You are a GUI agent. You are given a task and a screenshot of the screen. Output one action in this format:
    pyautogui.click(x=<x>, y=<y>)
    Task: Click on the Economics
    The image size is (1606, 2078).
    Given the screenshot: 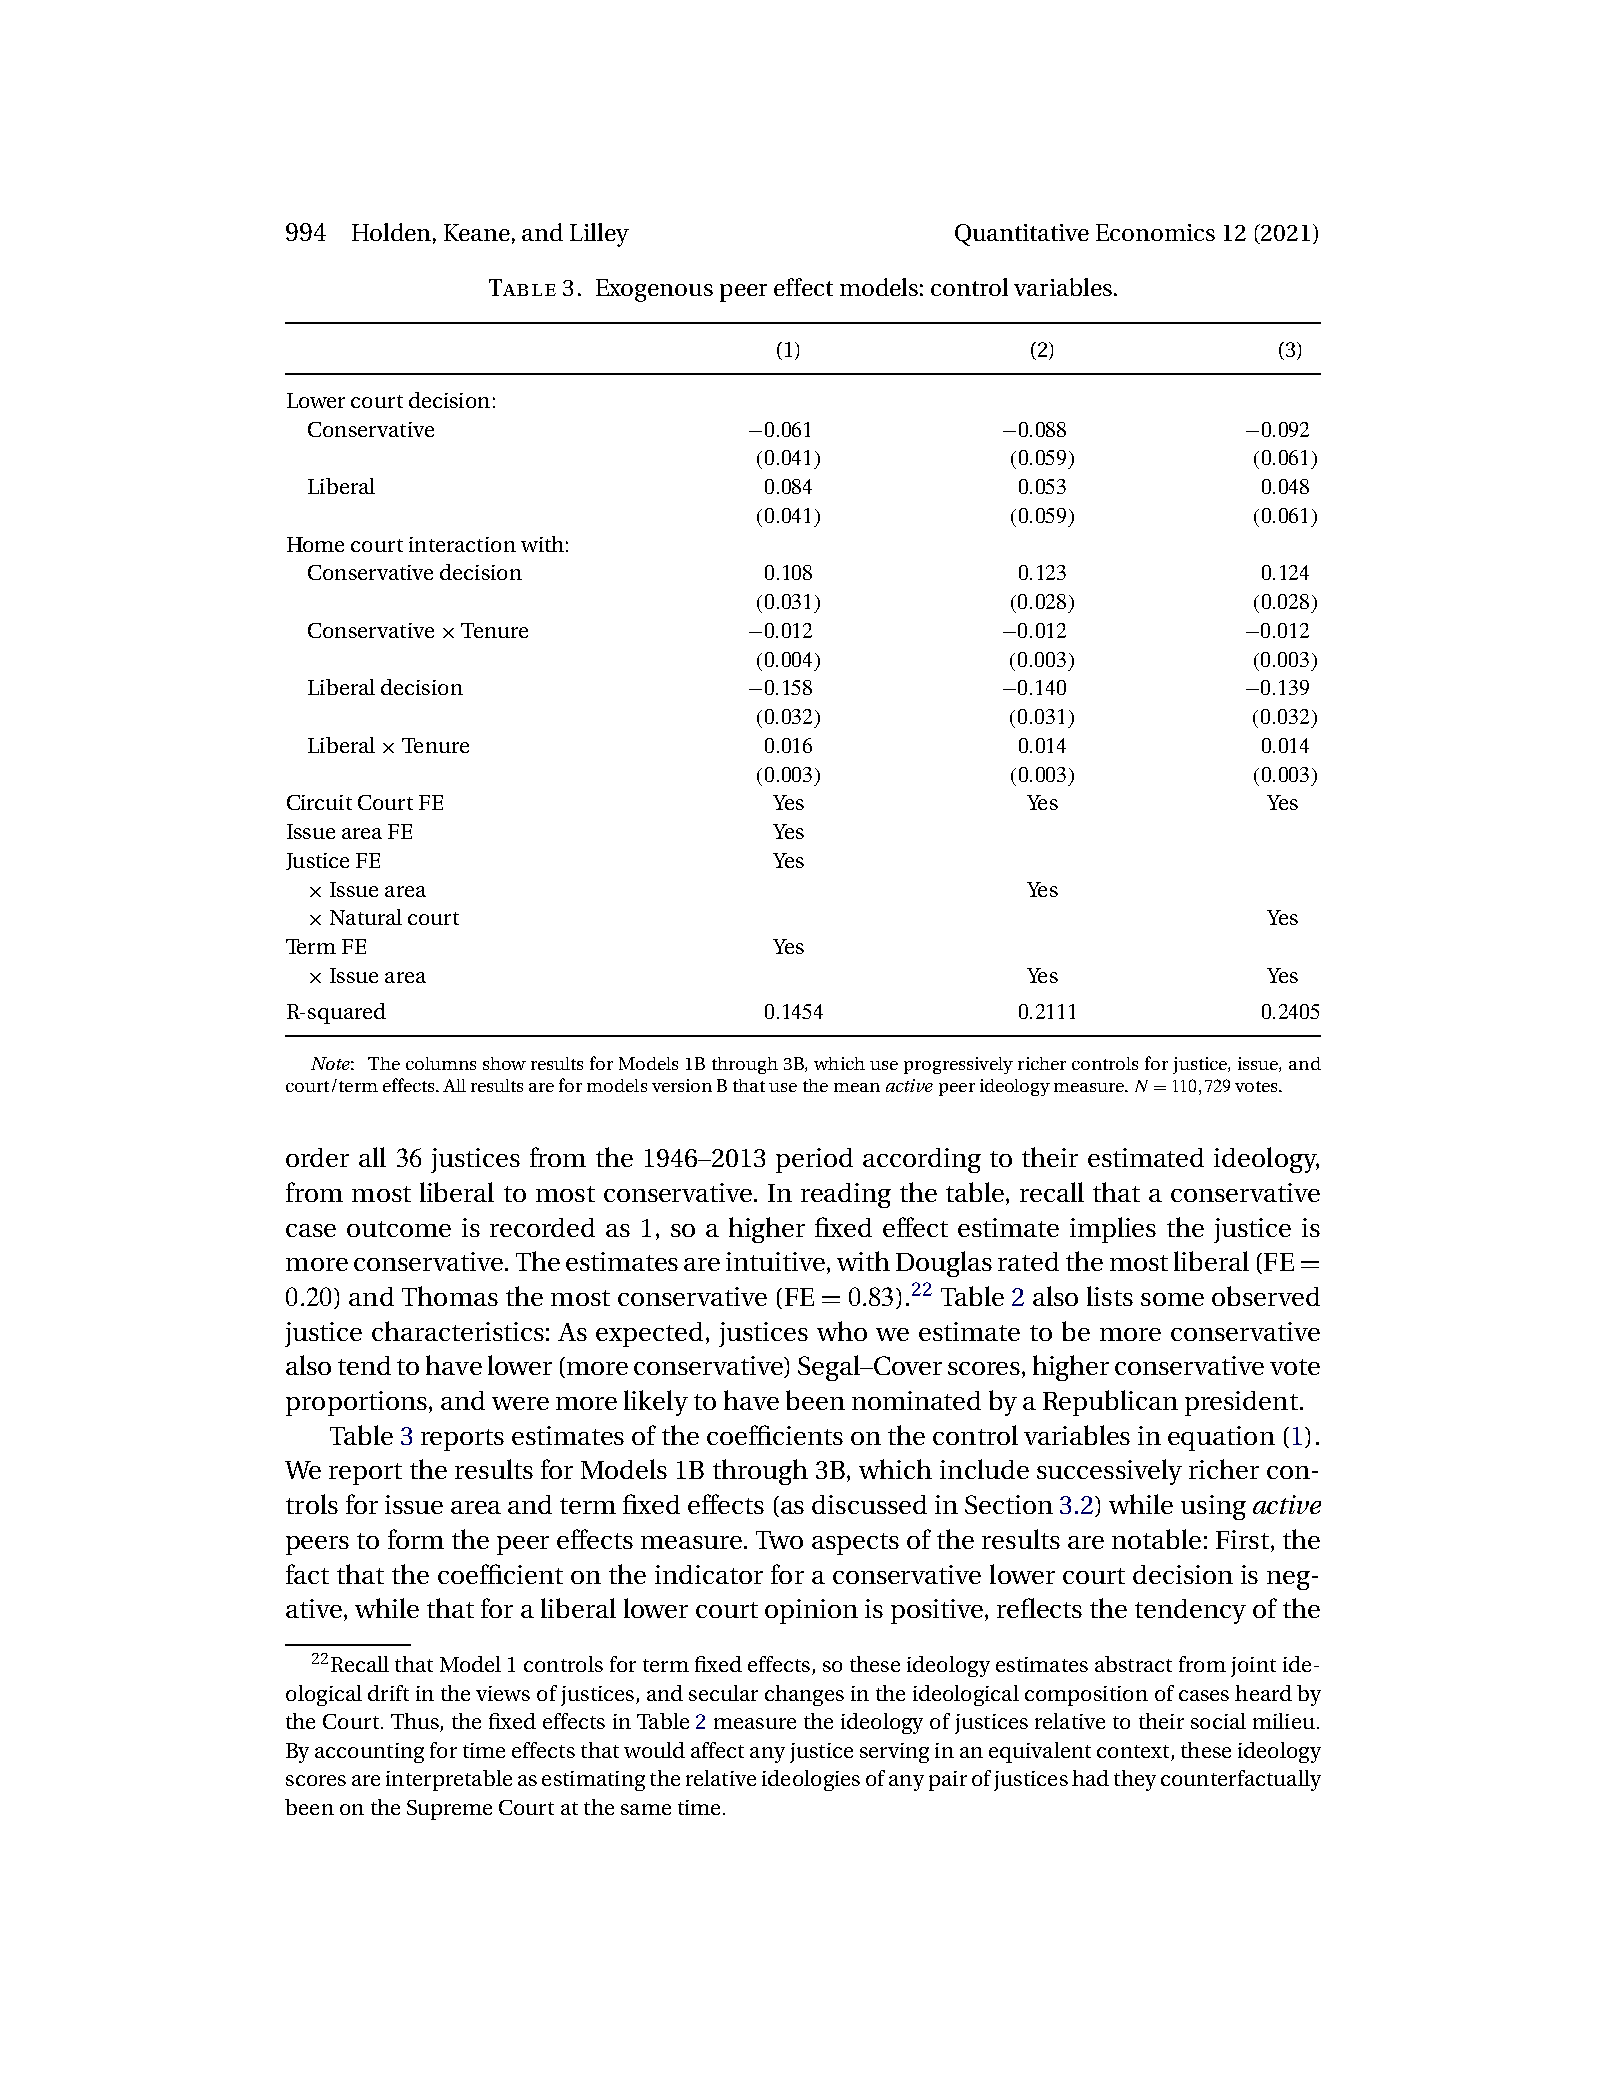 What is the action you would take?
    pyautogui.click(x=1155, y=232)
